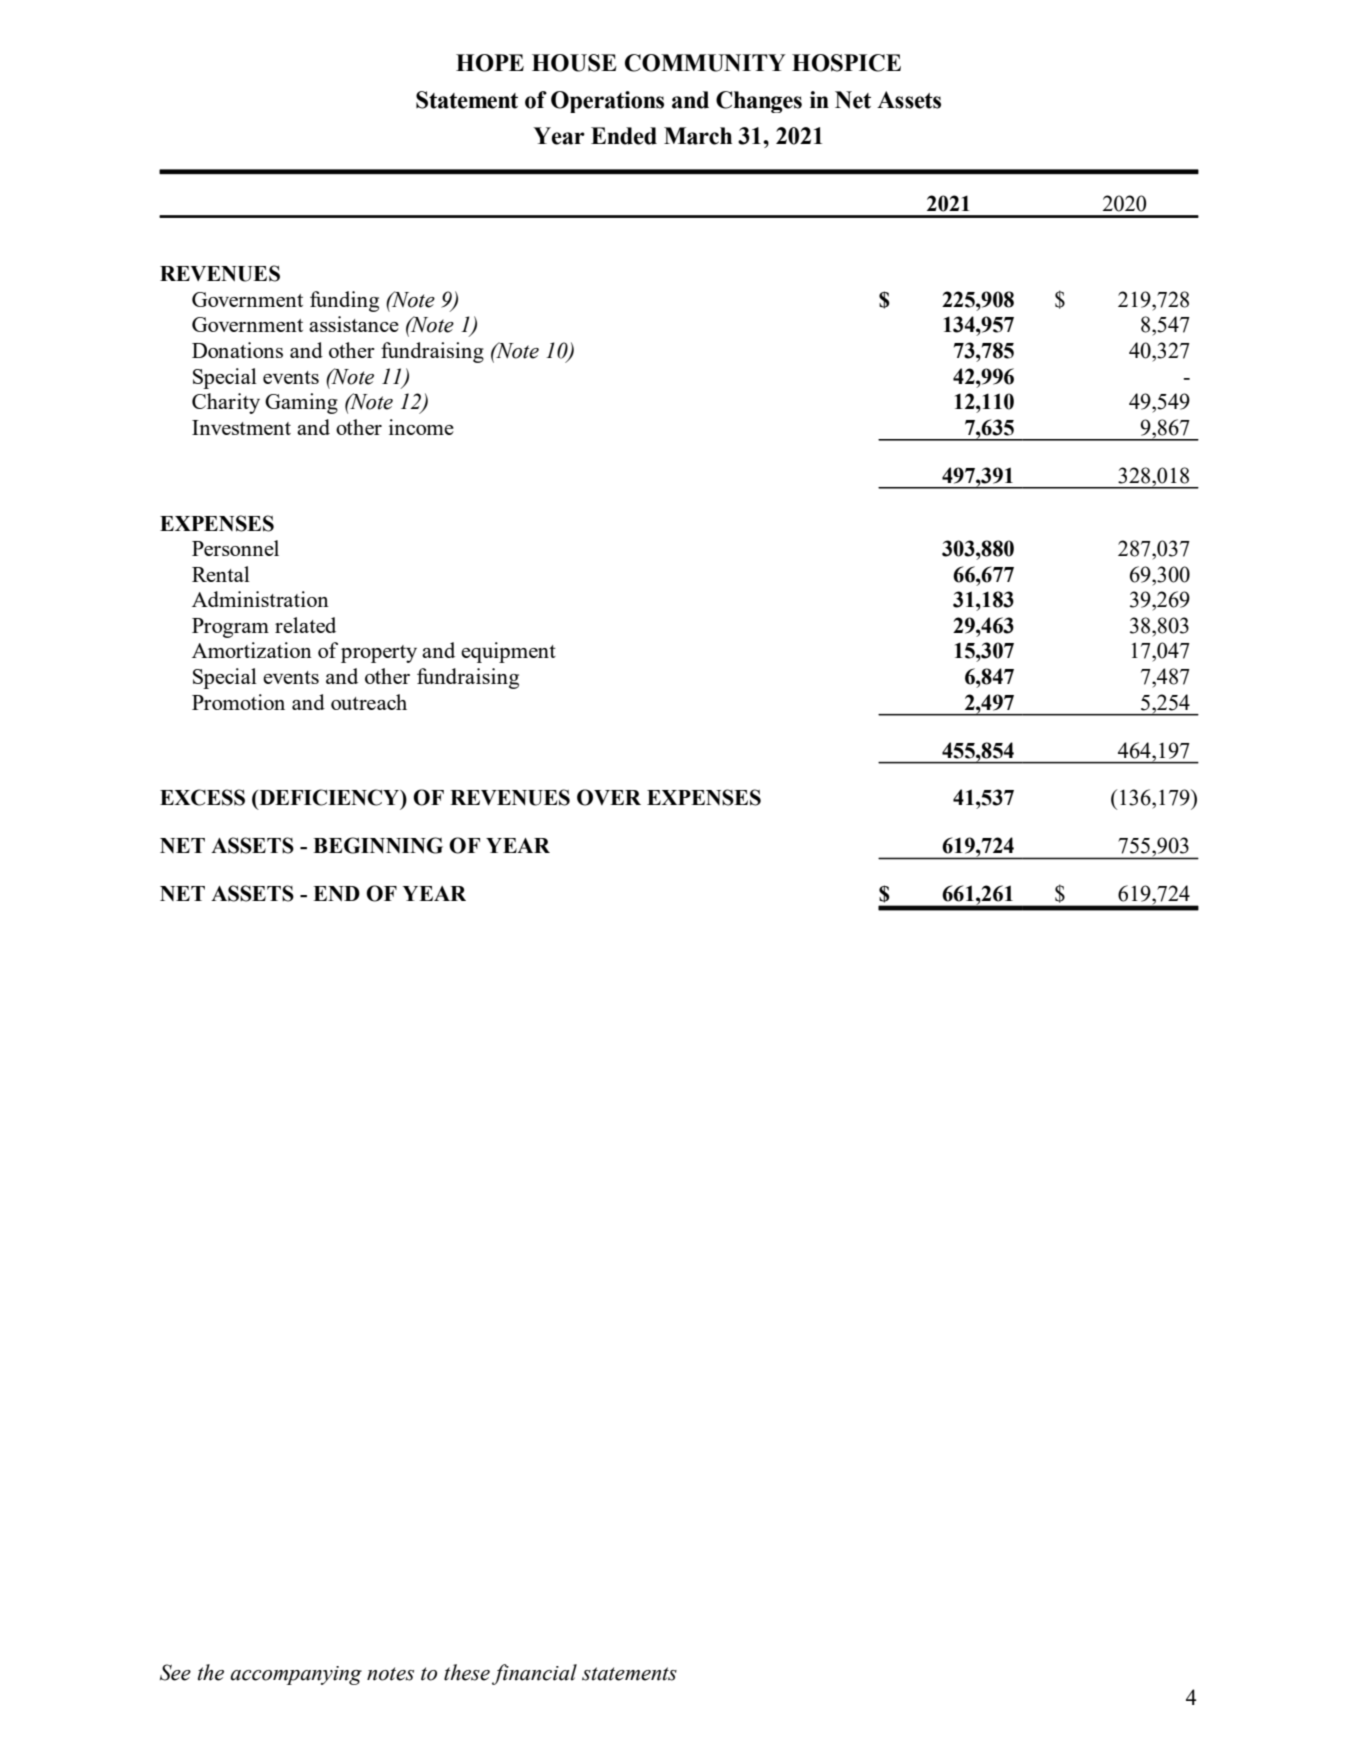 This screenshot has height=1758, width=1358. I want to click on these, so click(467, 1672).
